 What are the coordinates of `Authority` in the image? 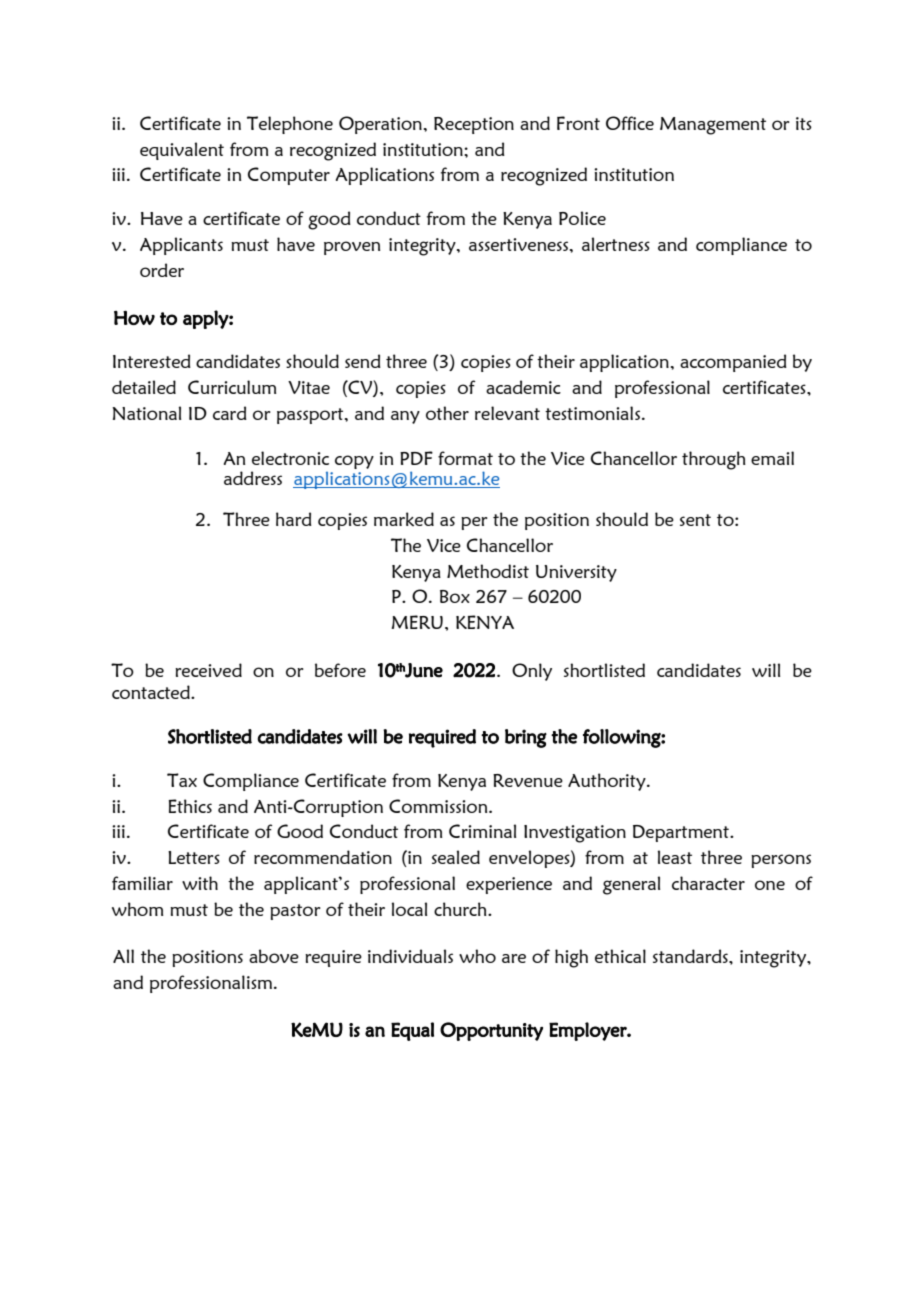 It's located at (608, 782).
